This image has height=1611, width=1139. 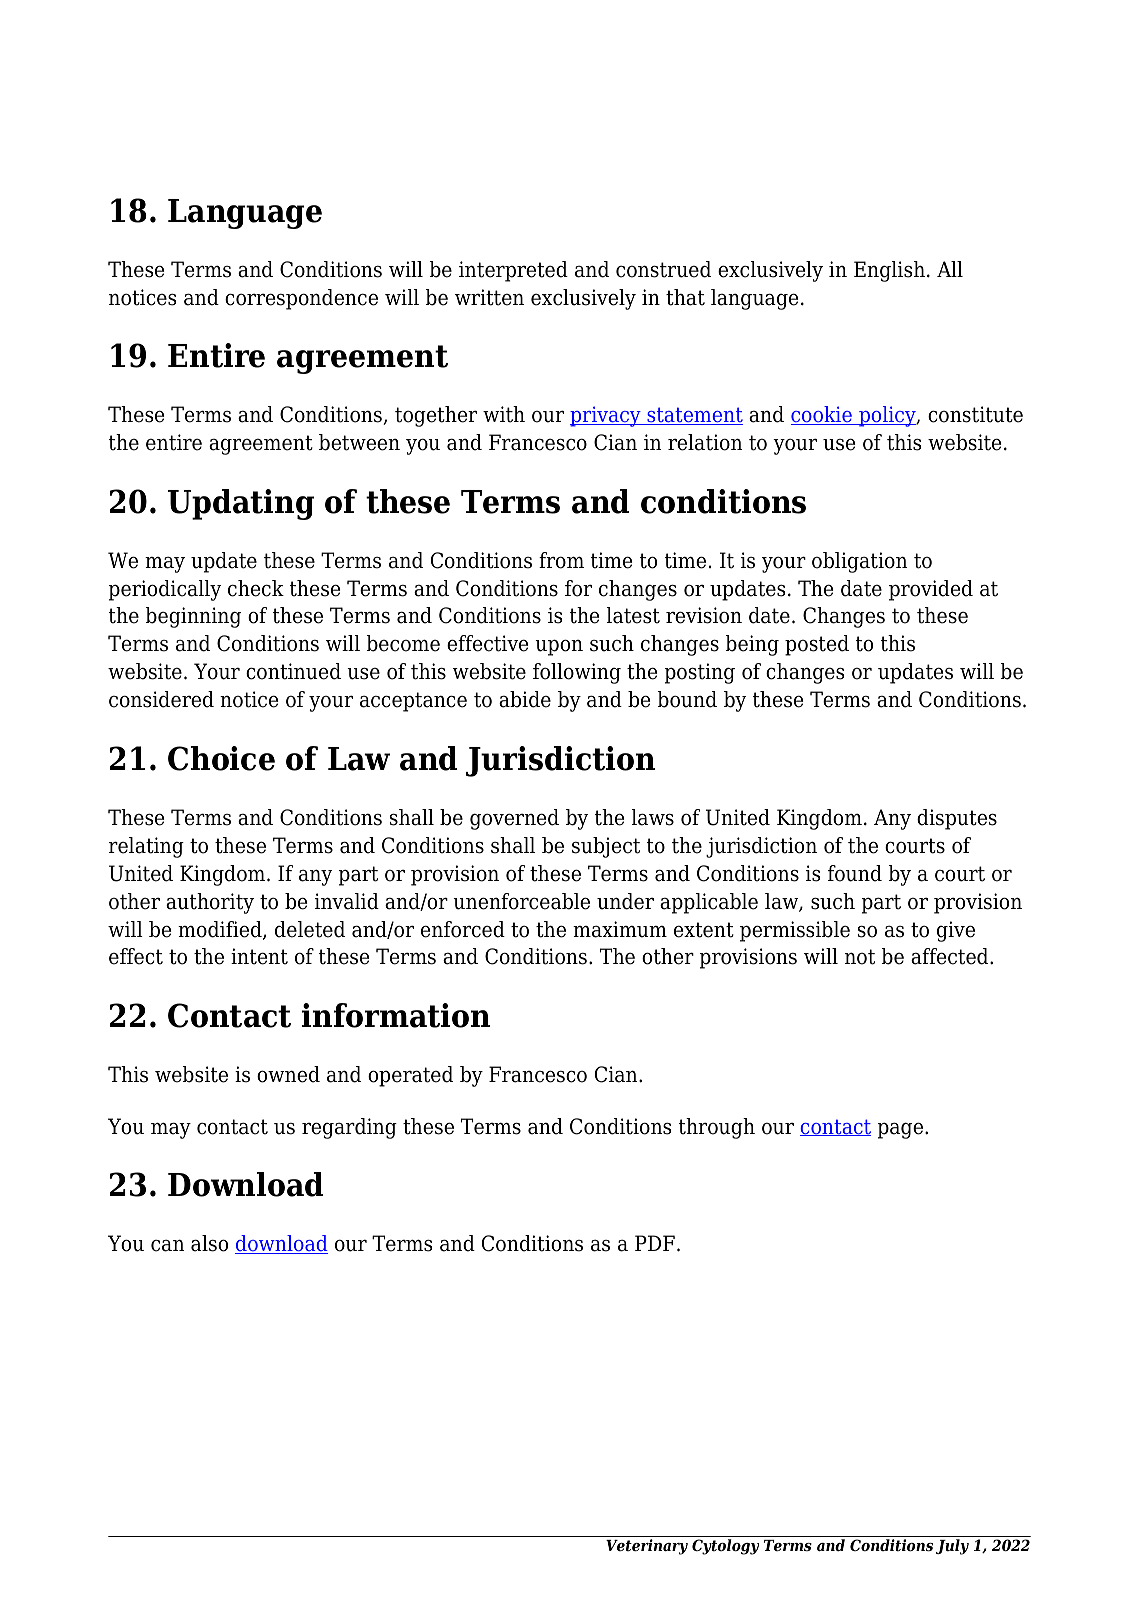 I want to click on correspondence, so click(x=301, y=299).
